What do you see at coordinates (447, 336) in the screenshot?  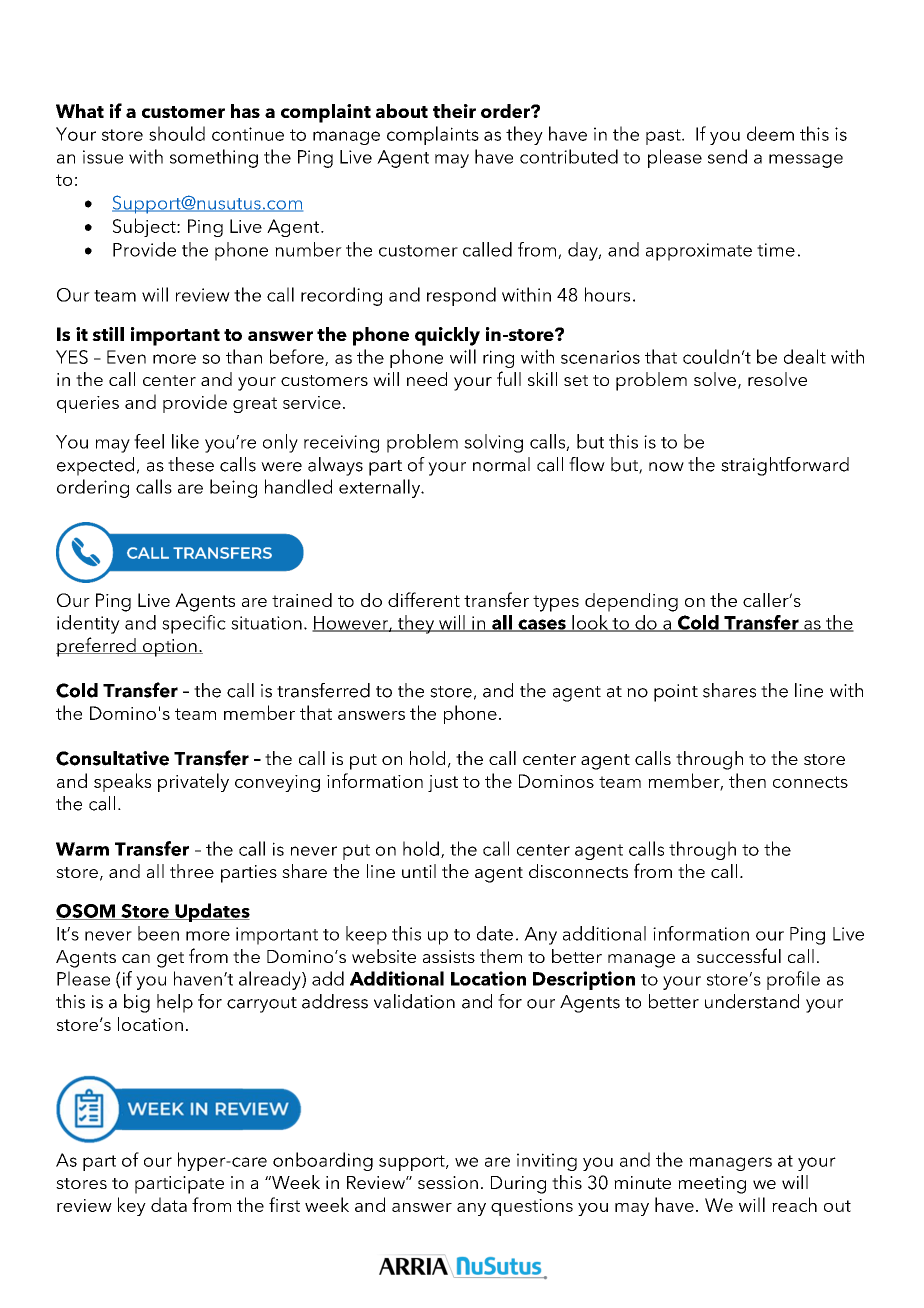 I see `quickly` at bounding box center [447, 336].
